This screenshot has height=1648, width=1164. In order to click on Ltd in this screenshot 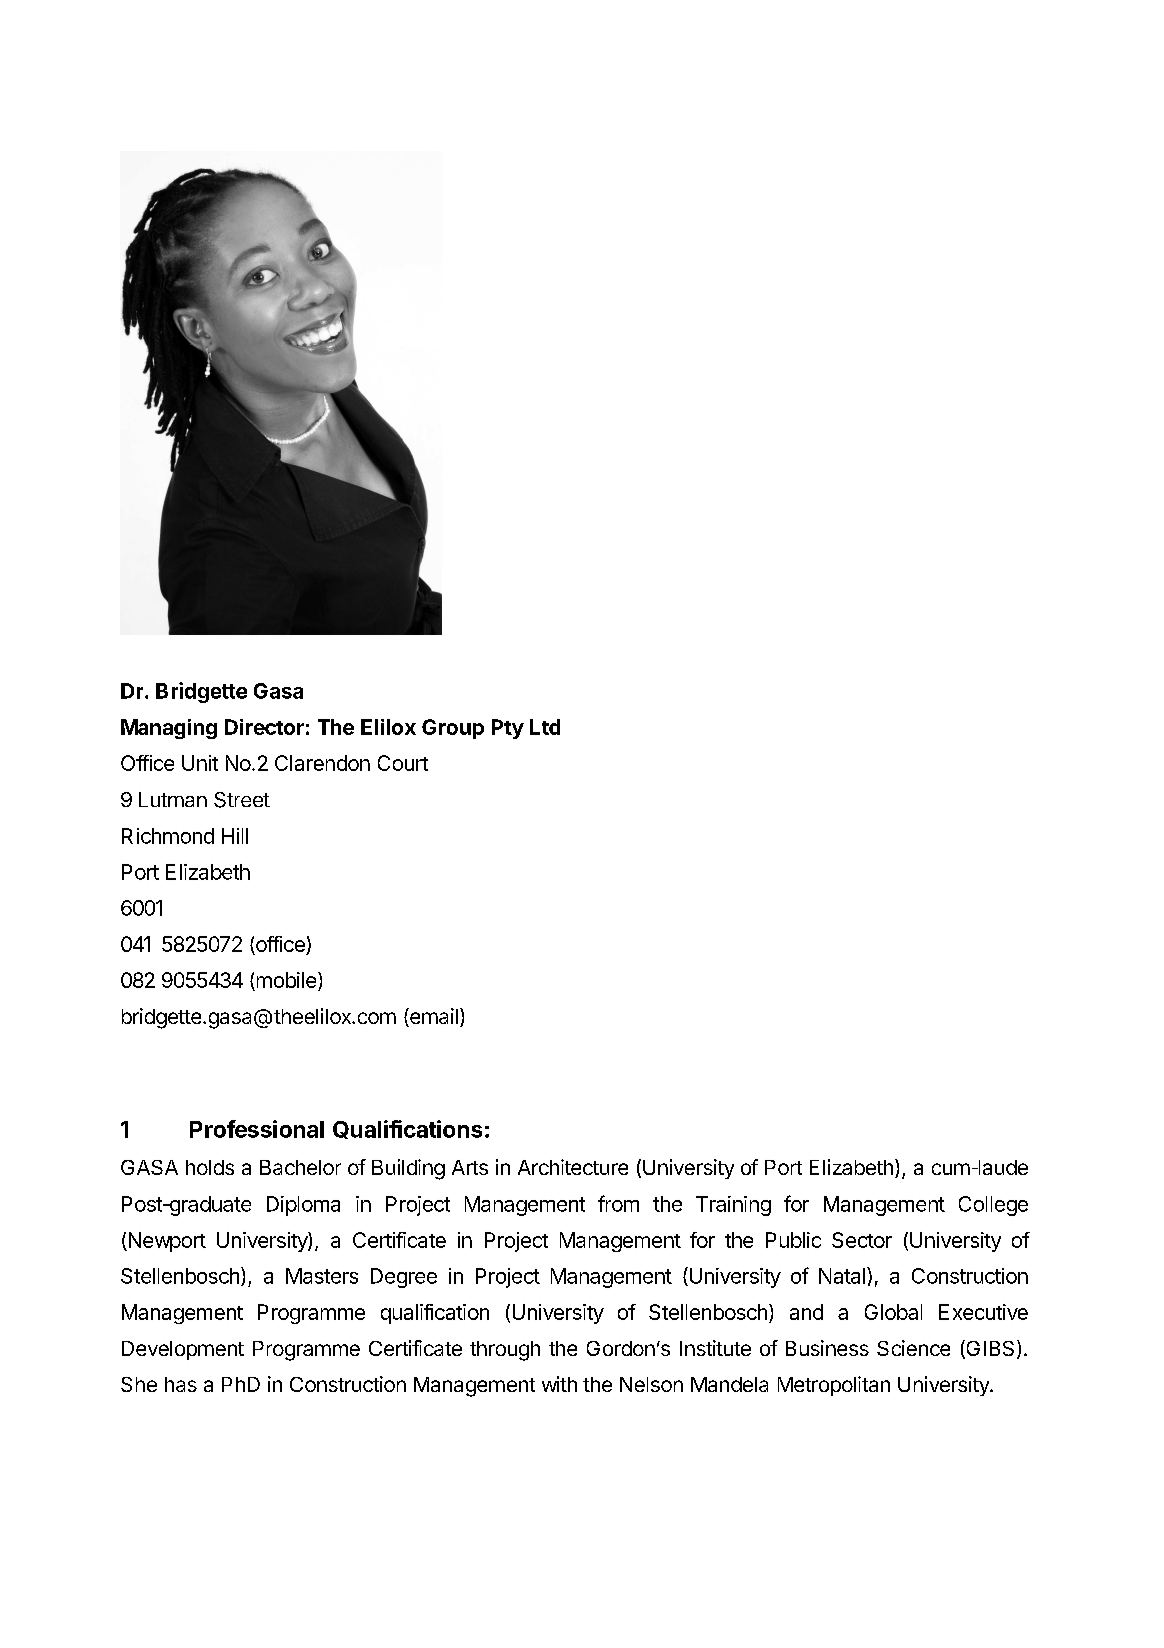, I will do `click(545, 727)`.
